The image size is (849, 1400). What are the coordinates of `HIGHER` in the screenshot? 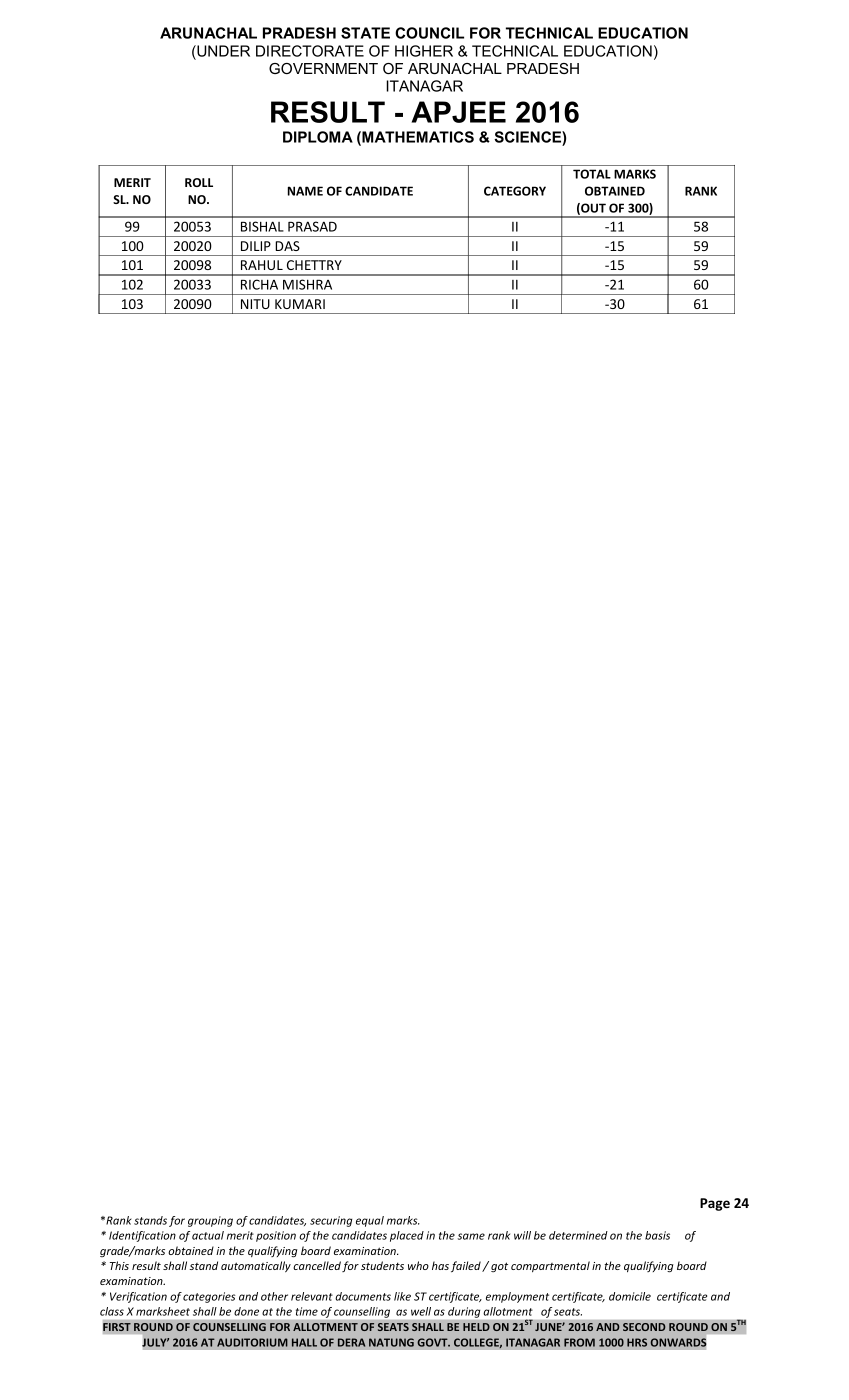 It's located at (424, 51).
